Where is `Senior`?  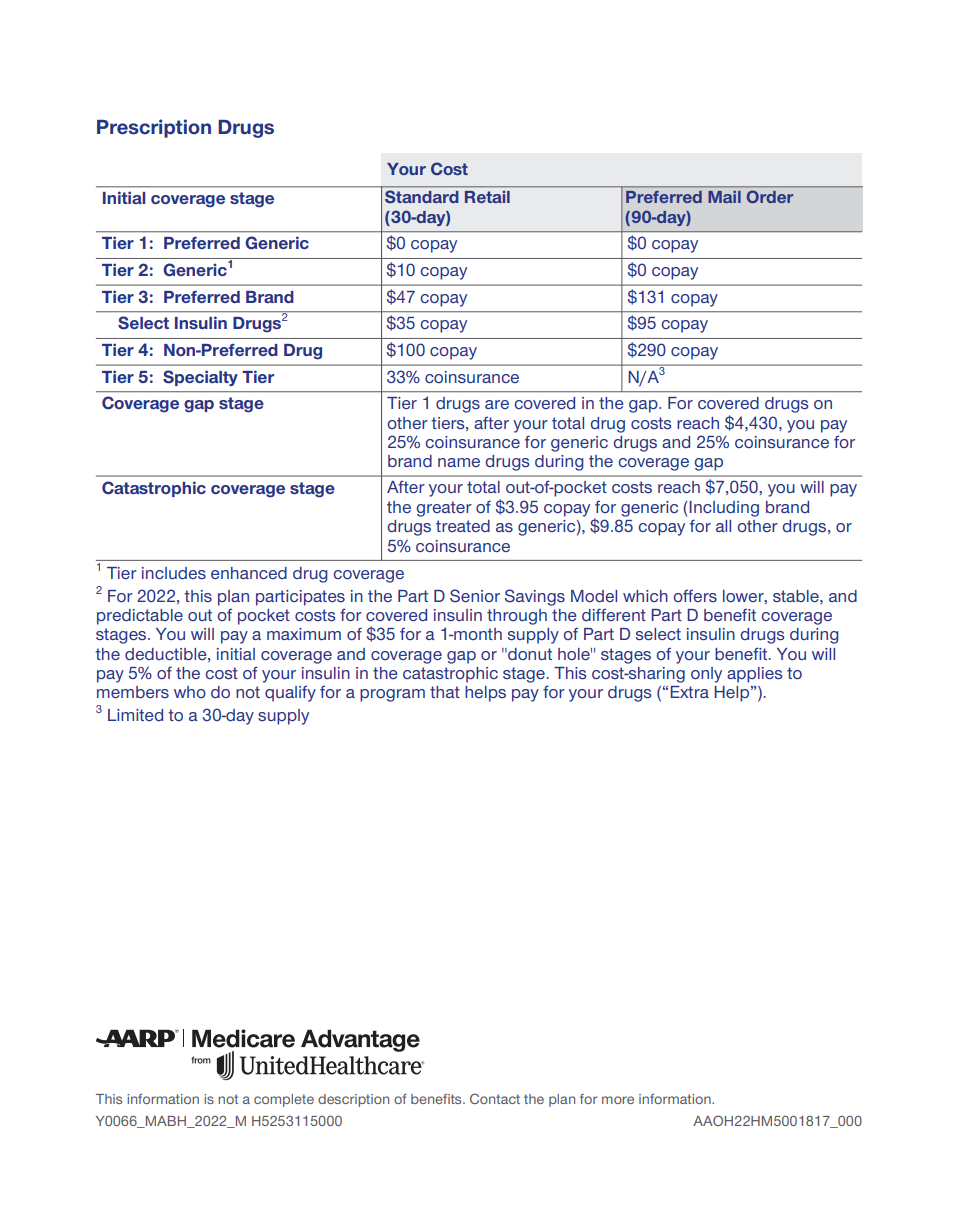
Senior is located at coordinates (475, 596).
